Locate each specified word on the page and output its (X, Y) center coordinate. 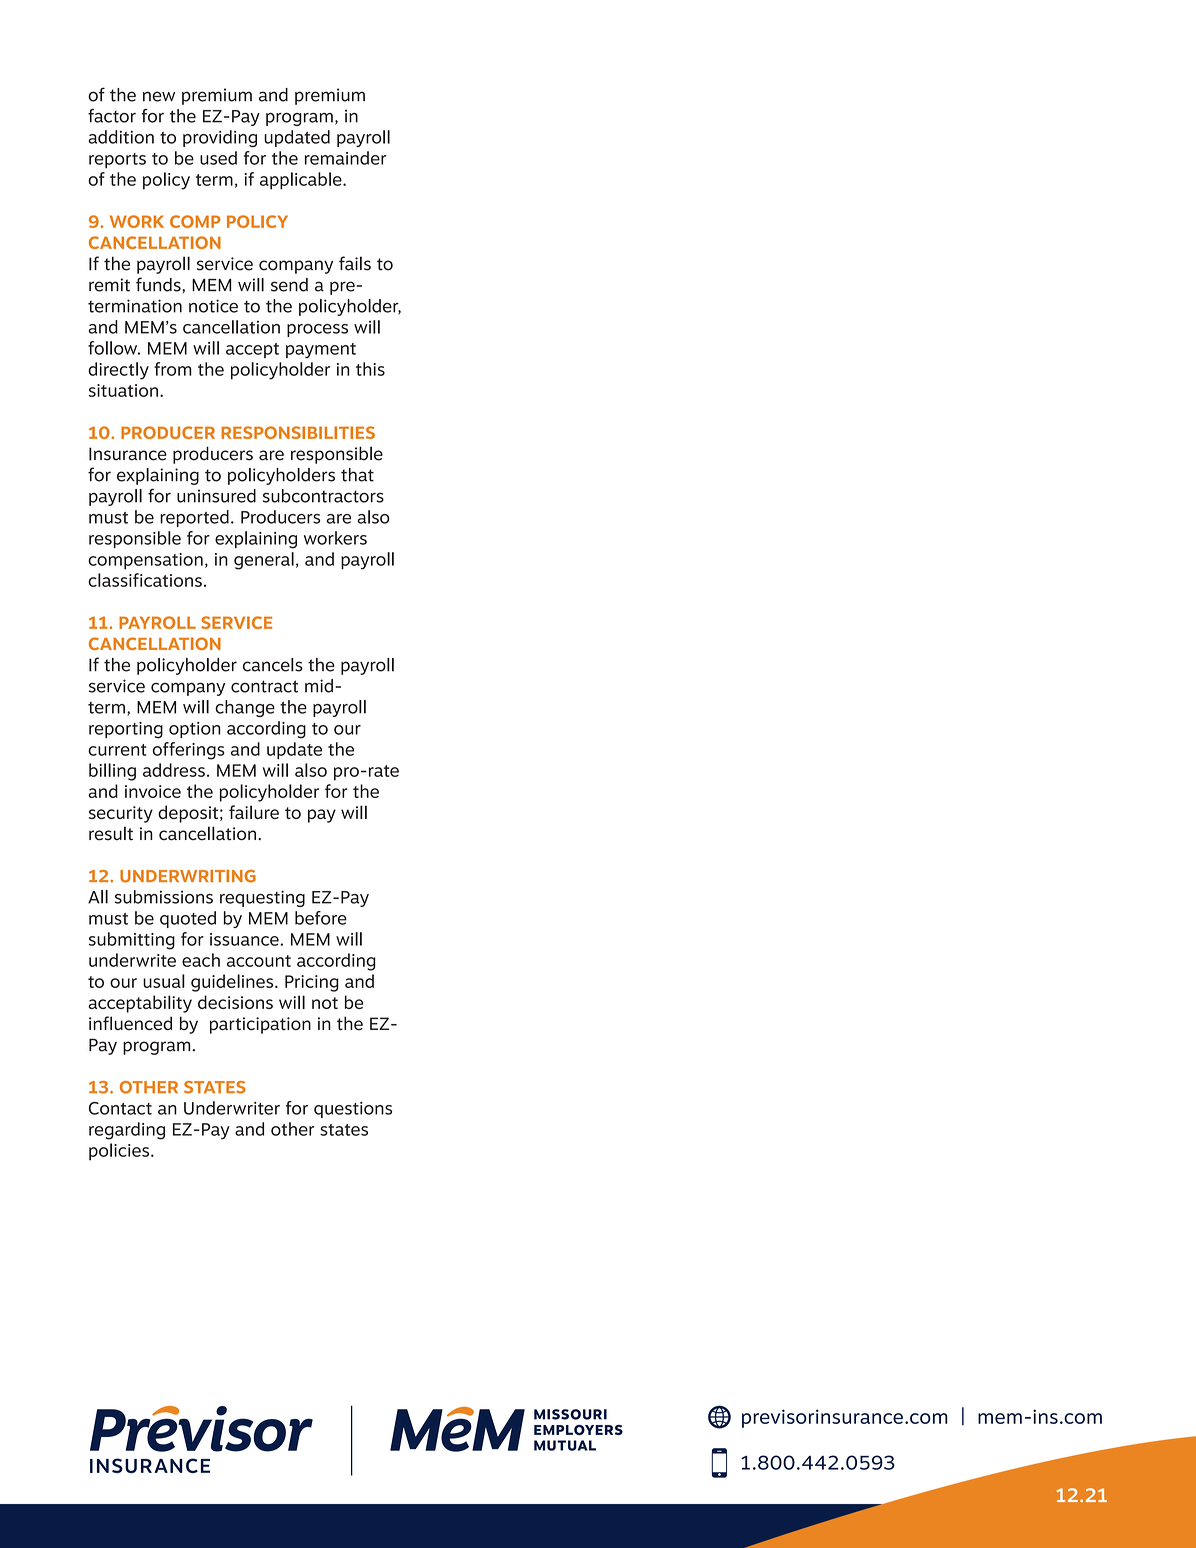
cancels (273, 665)
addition (121, 137)
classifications (145, 580)
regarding (127, 1131)
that (357, 475)
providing (220, 138)
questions (353, 1110)
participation (260, 1025)
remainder (346, 158)
